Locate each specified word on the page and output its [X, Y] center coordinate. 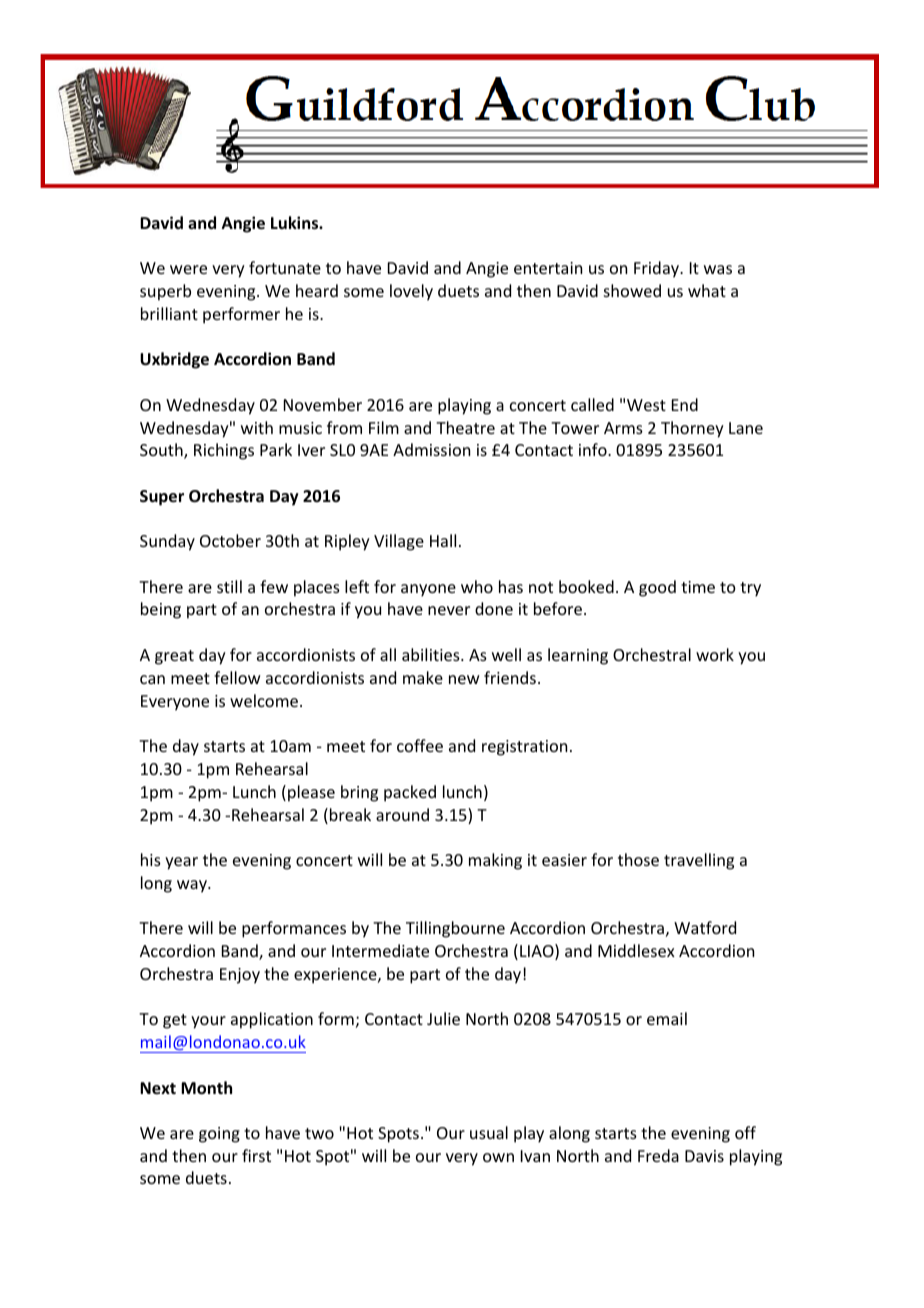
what [707, 290]
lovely [411, 292]
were [188, 269]
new [464, 679]
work [715, 654]
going [219, 1135]
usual [489, 1132]
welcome [264, 700]
